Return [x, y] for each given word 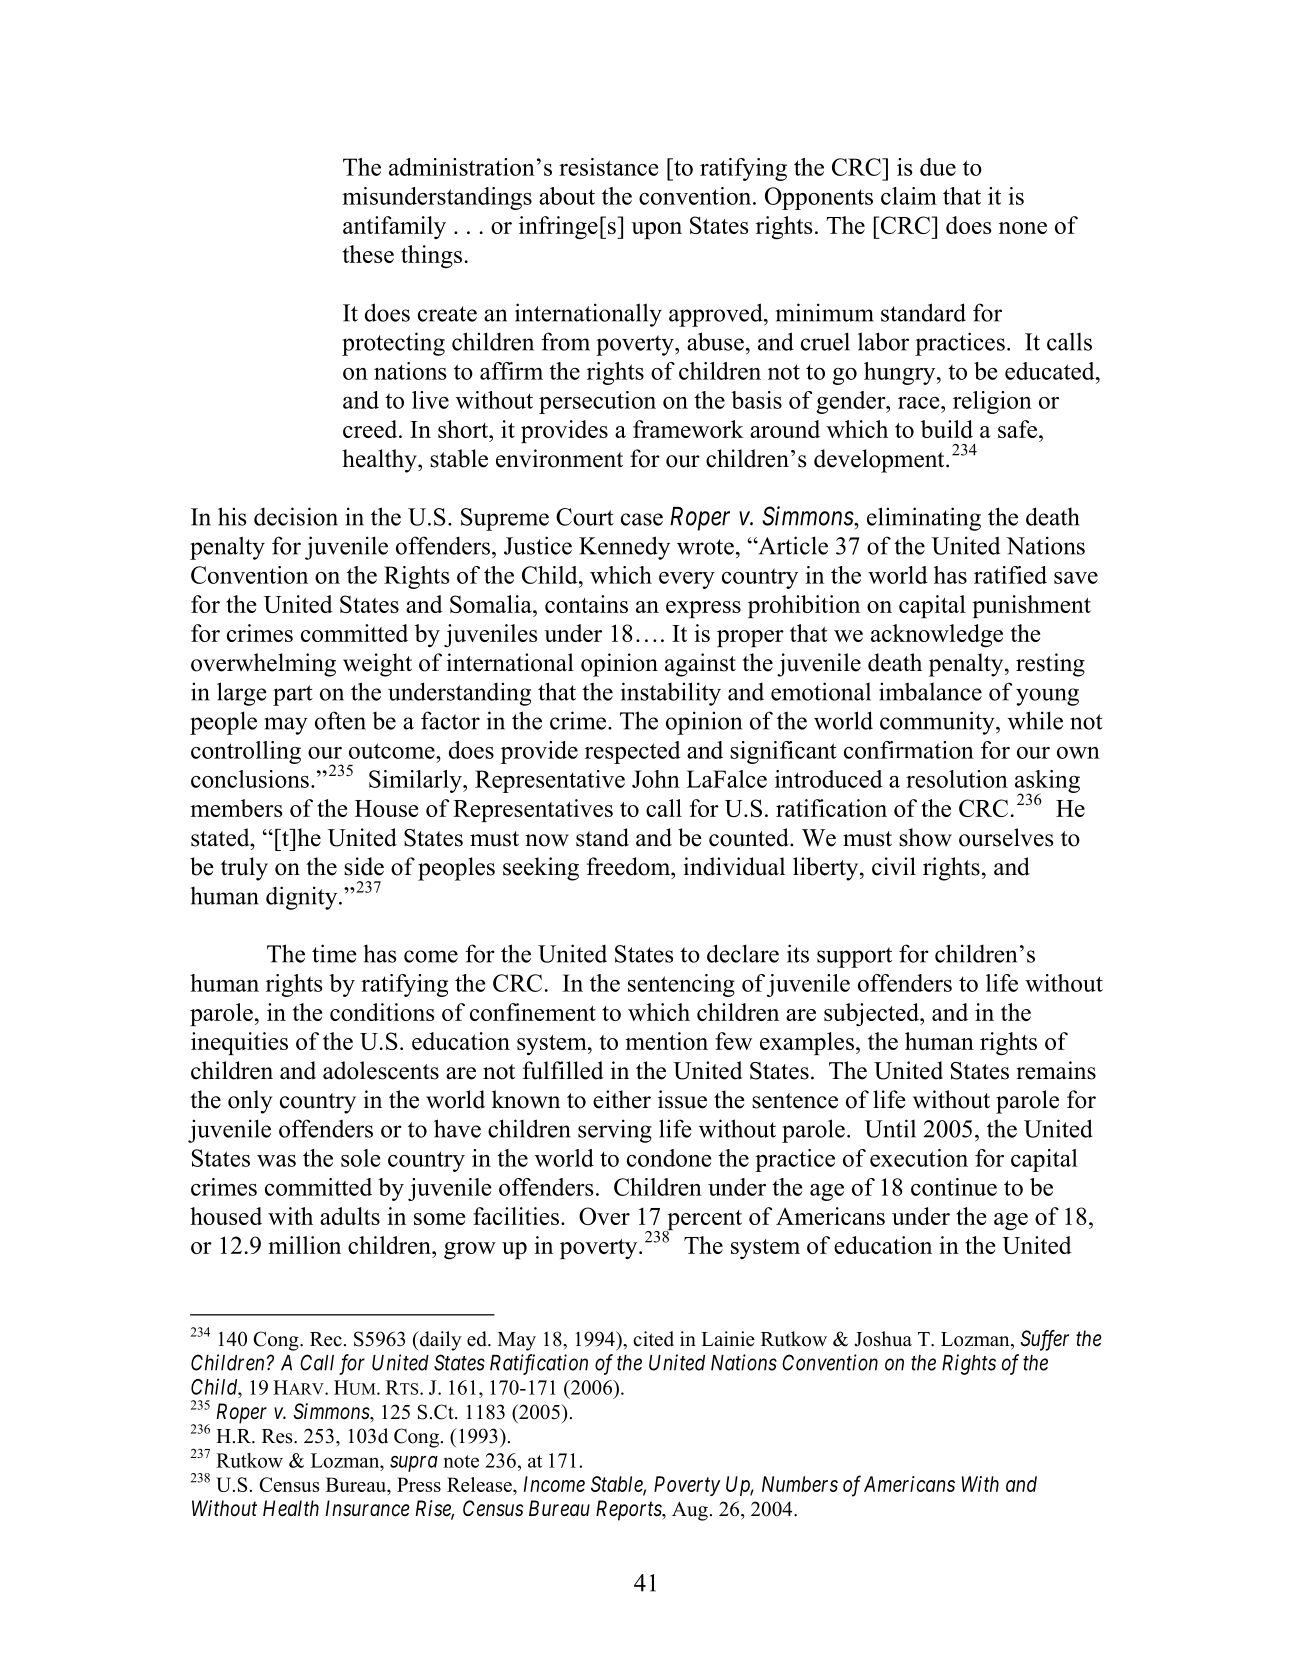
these [368, 254]
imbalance [930, 691]
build [947, 429]
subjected [872, 1015]
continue [954, 1187]
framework [688, 429]
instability [671, 694]
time [334, 953]
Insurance [367, 1508]
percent [703, 1221]
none [1023, 228]
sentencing [681, 985]
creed [371, 429]
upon [656, 230]
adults [350, 1216]
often [340, 720]
